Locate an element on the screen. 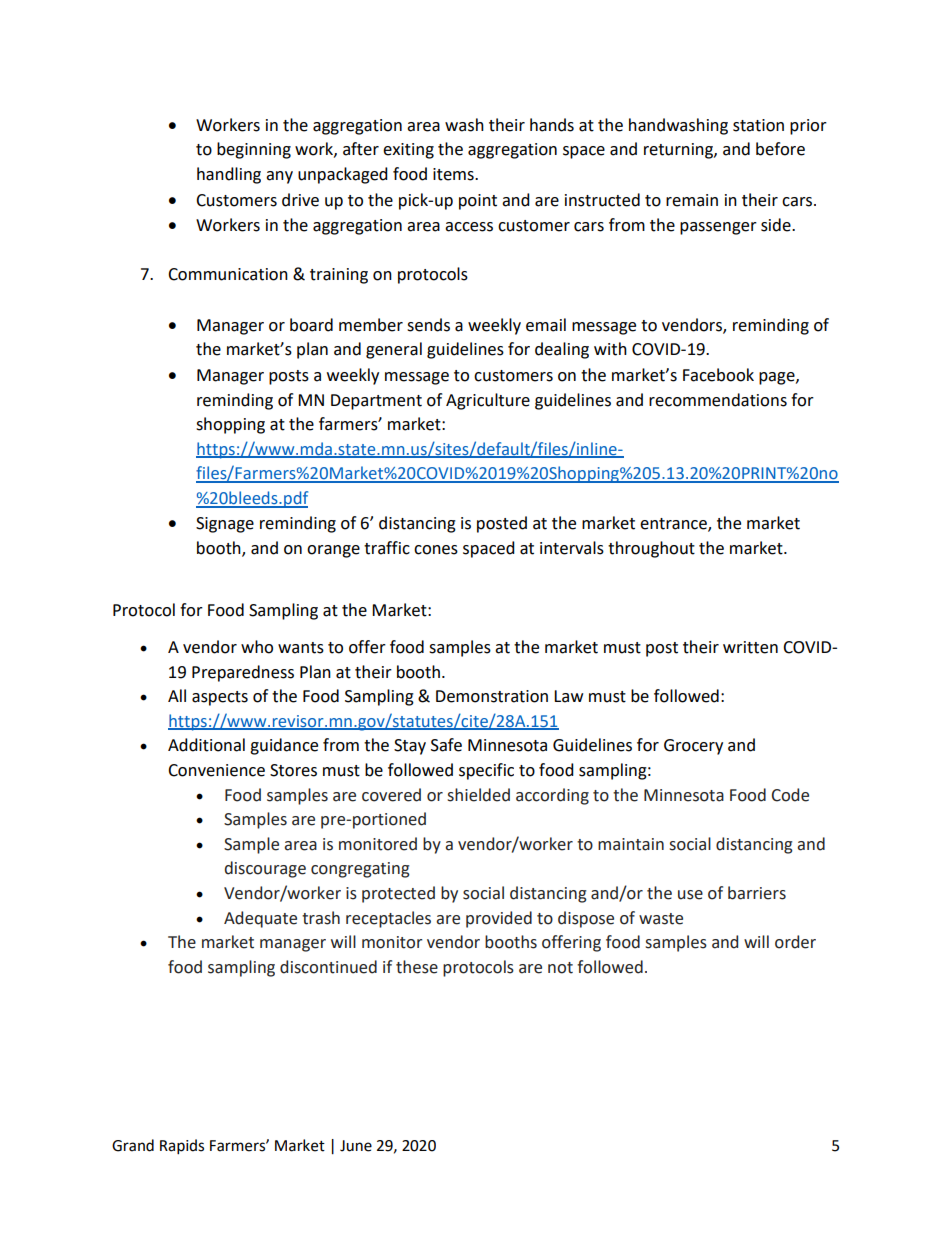  items is located at coordinates (454, 174).
